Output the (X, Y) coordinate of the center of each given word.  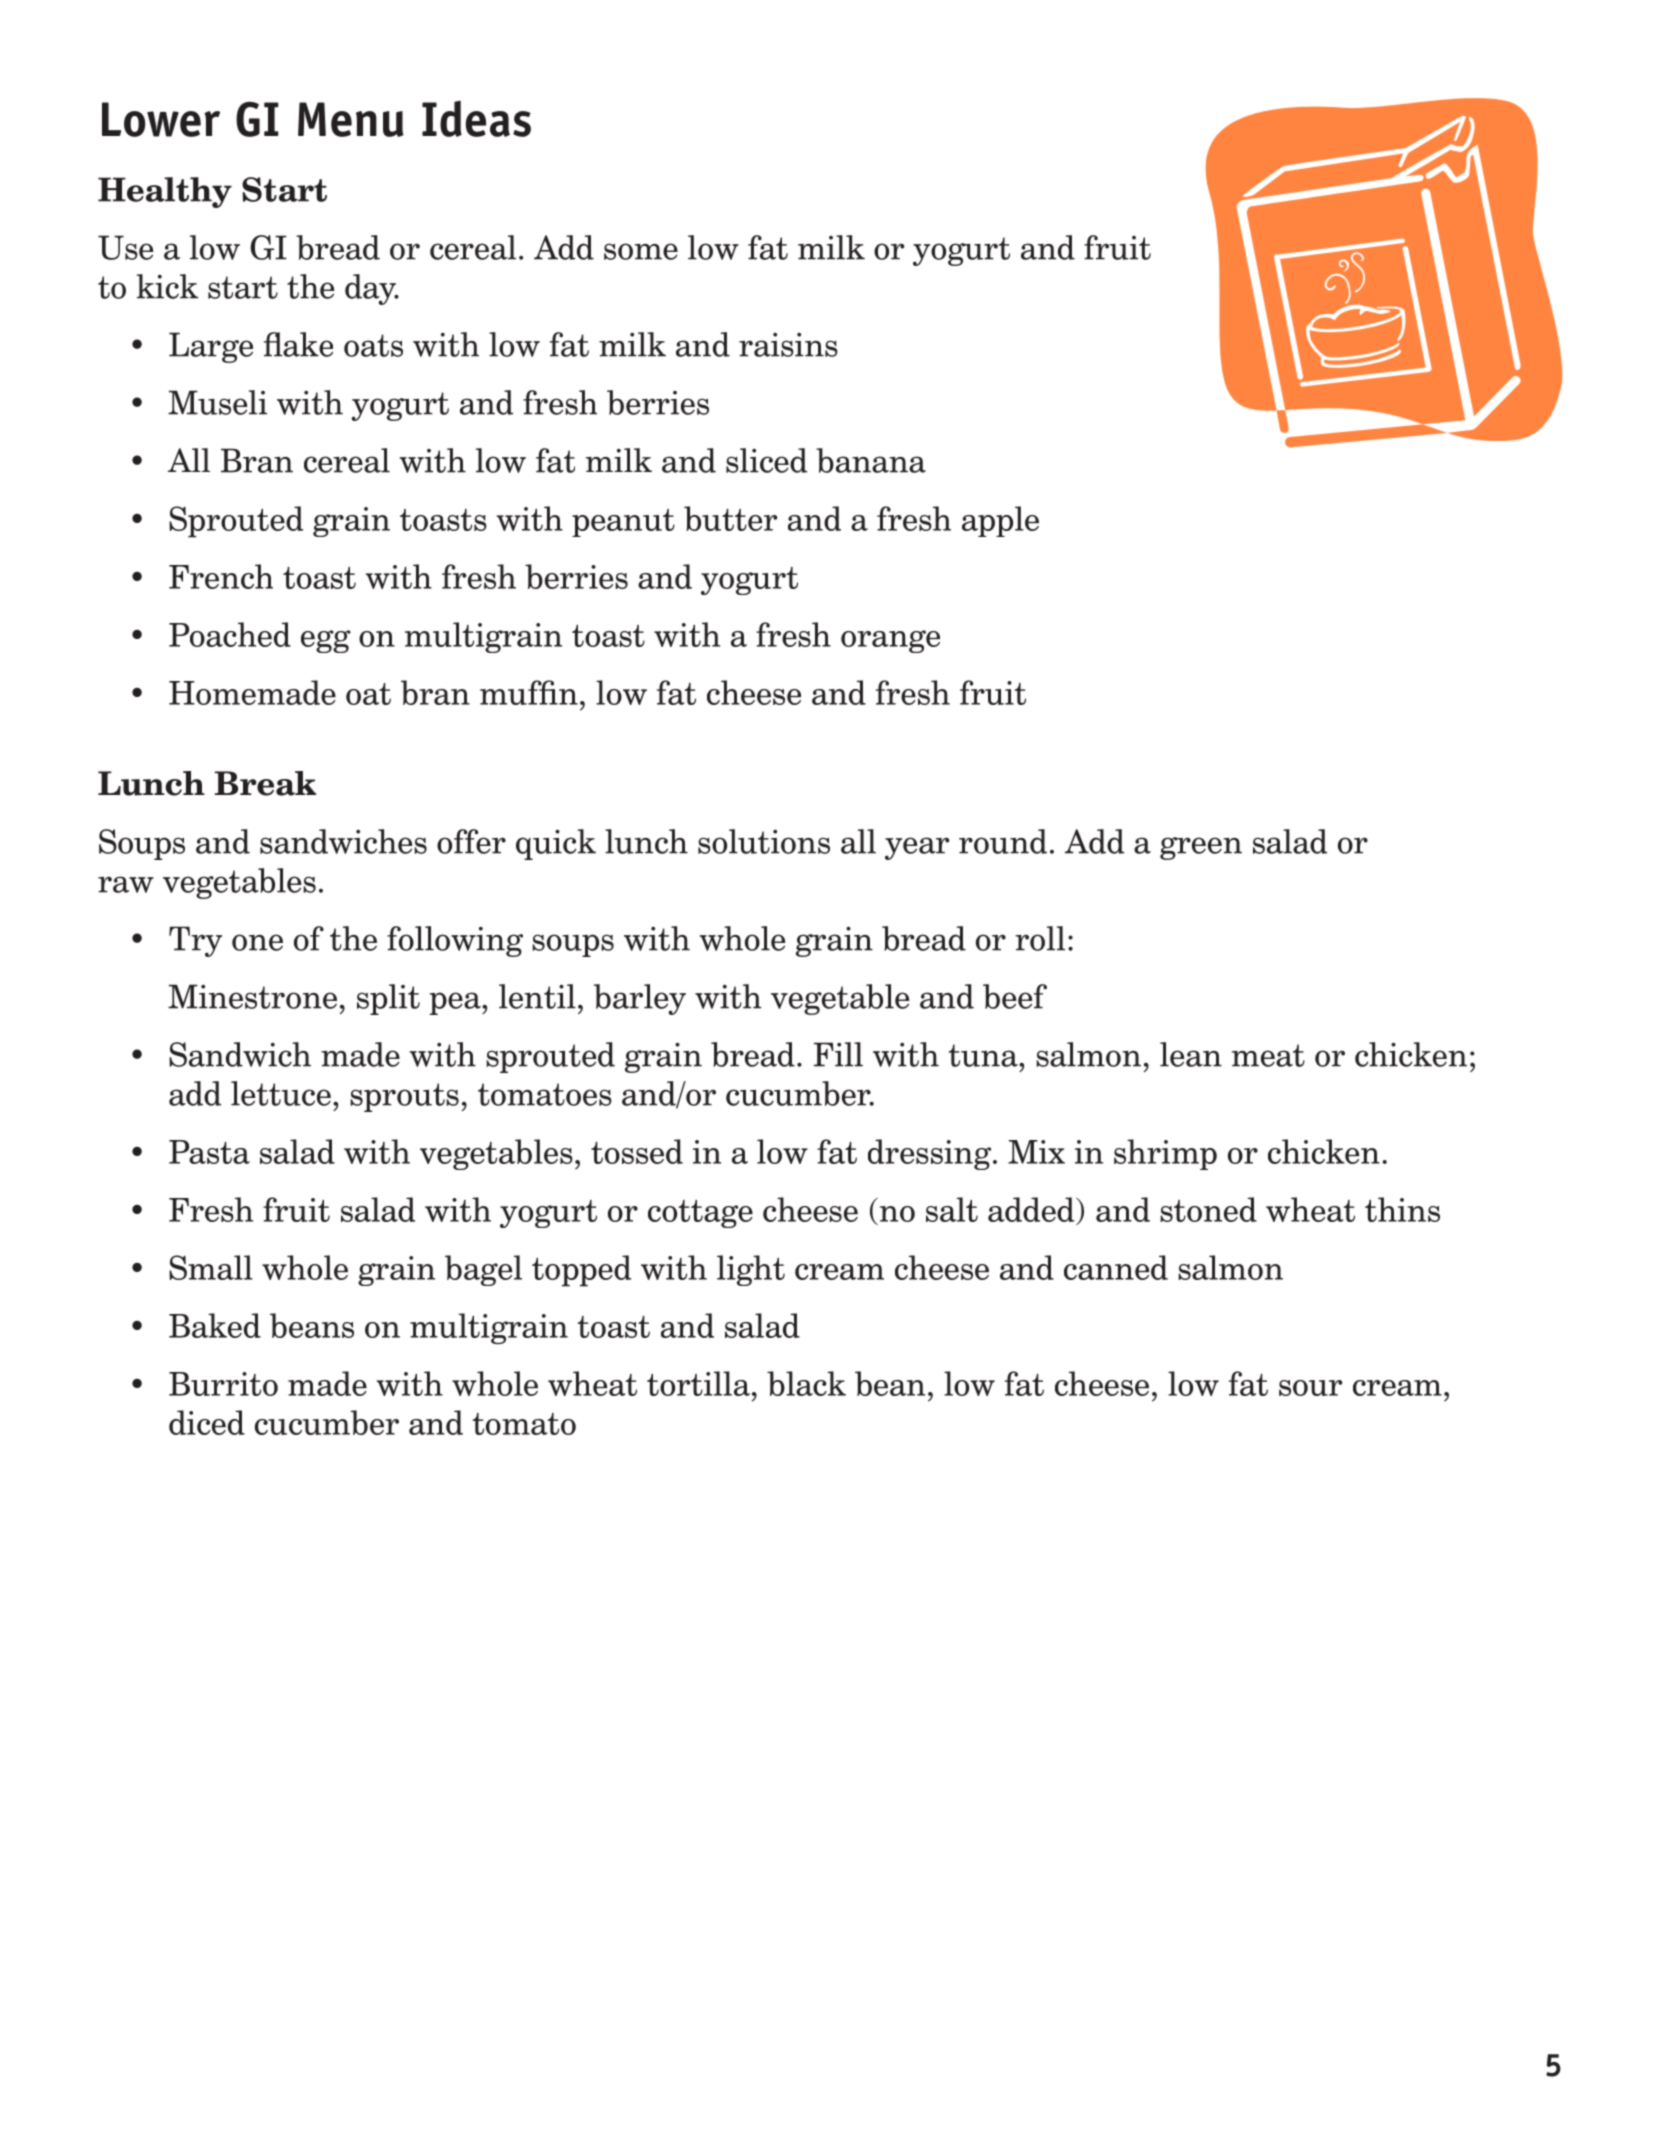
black (806, 1383)
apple (1000, 521)
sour (1311, 1388)
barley (640, 999)
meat (1268, 1055)
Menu (351, 119)
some (641, 251)
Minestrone (252, 996)
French (221, 576)
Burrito (223, 1384)
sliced (766, 460)
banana (871, 460)
